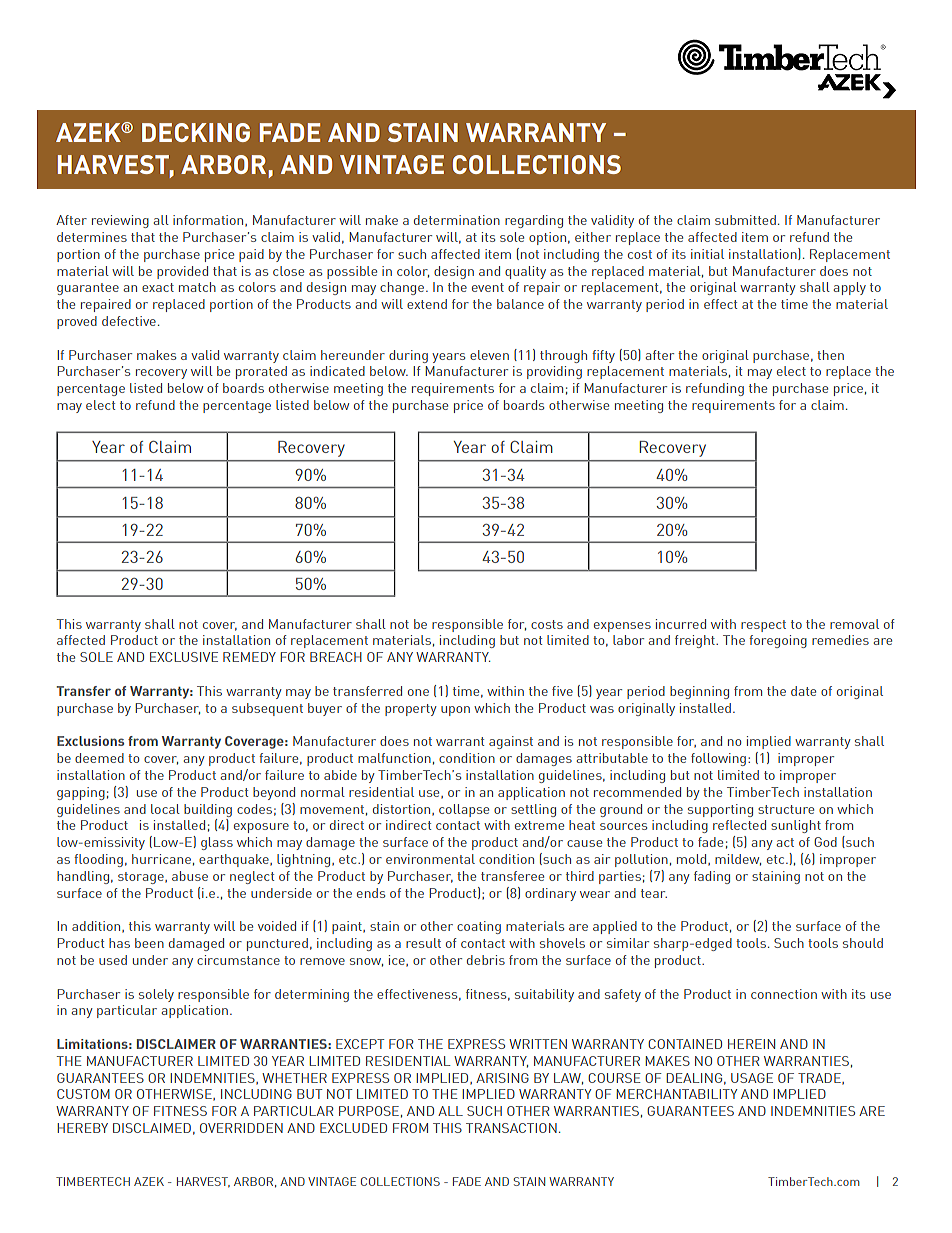  Describe the element at coordinates (196, 132) in the page. I see `DECKING` at that location.
